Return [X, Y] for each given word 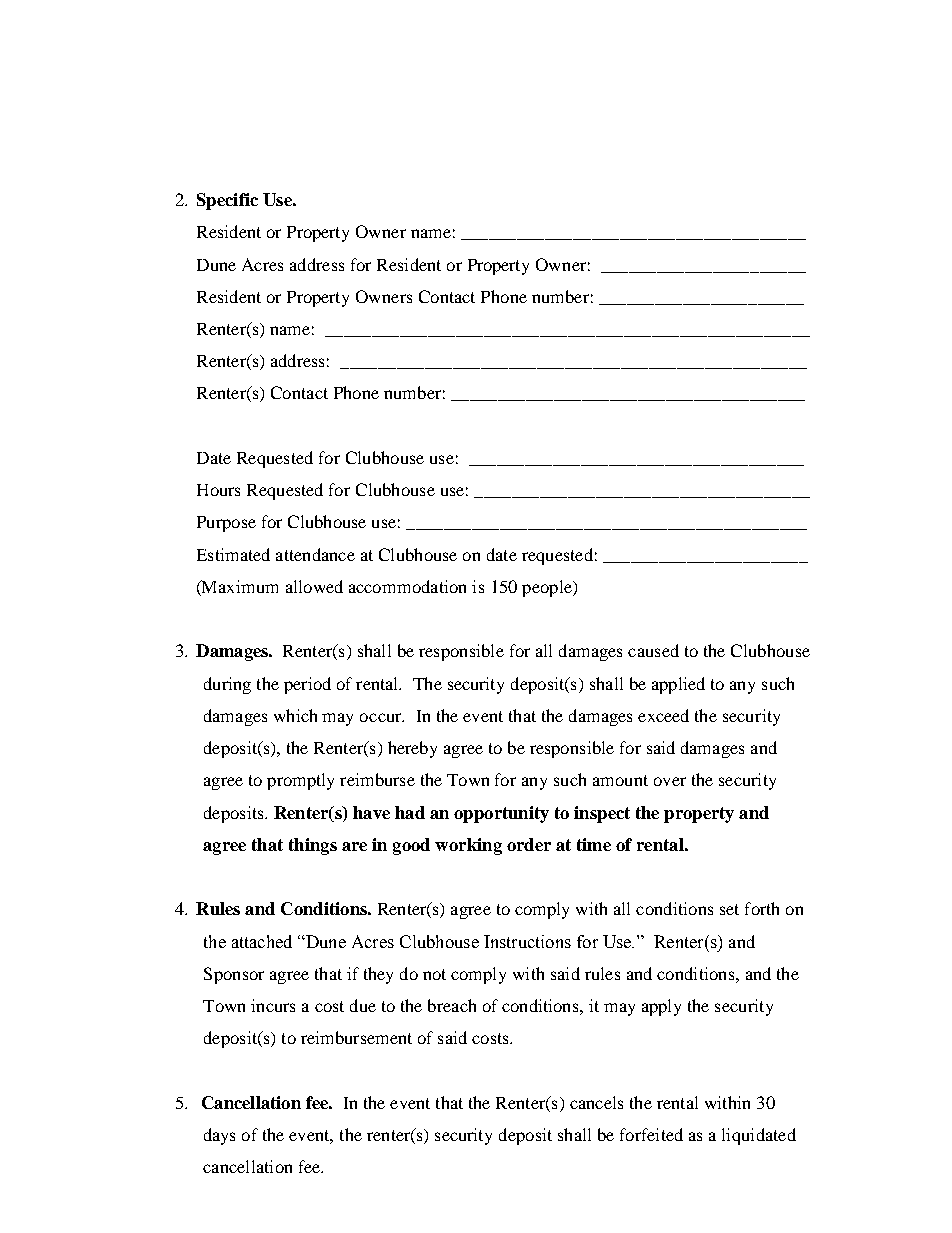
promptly [300, 781]
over [670, 781]
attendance [315, 554]
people [548, 588]
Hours [218, 490]
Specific [227, 201]
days [219, 1136]
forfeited [651, 1134]
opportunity [501, 814]
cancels [596, 1102]
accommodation [407, 586]
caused [653, 650]
